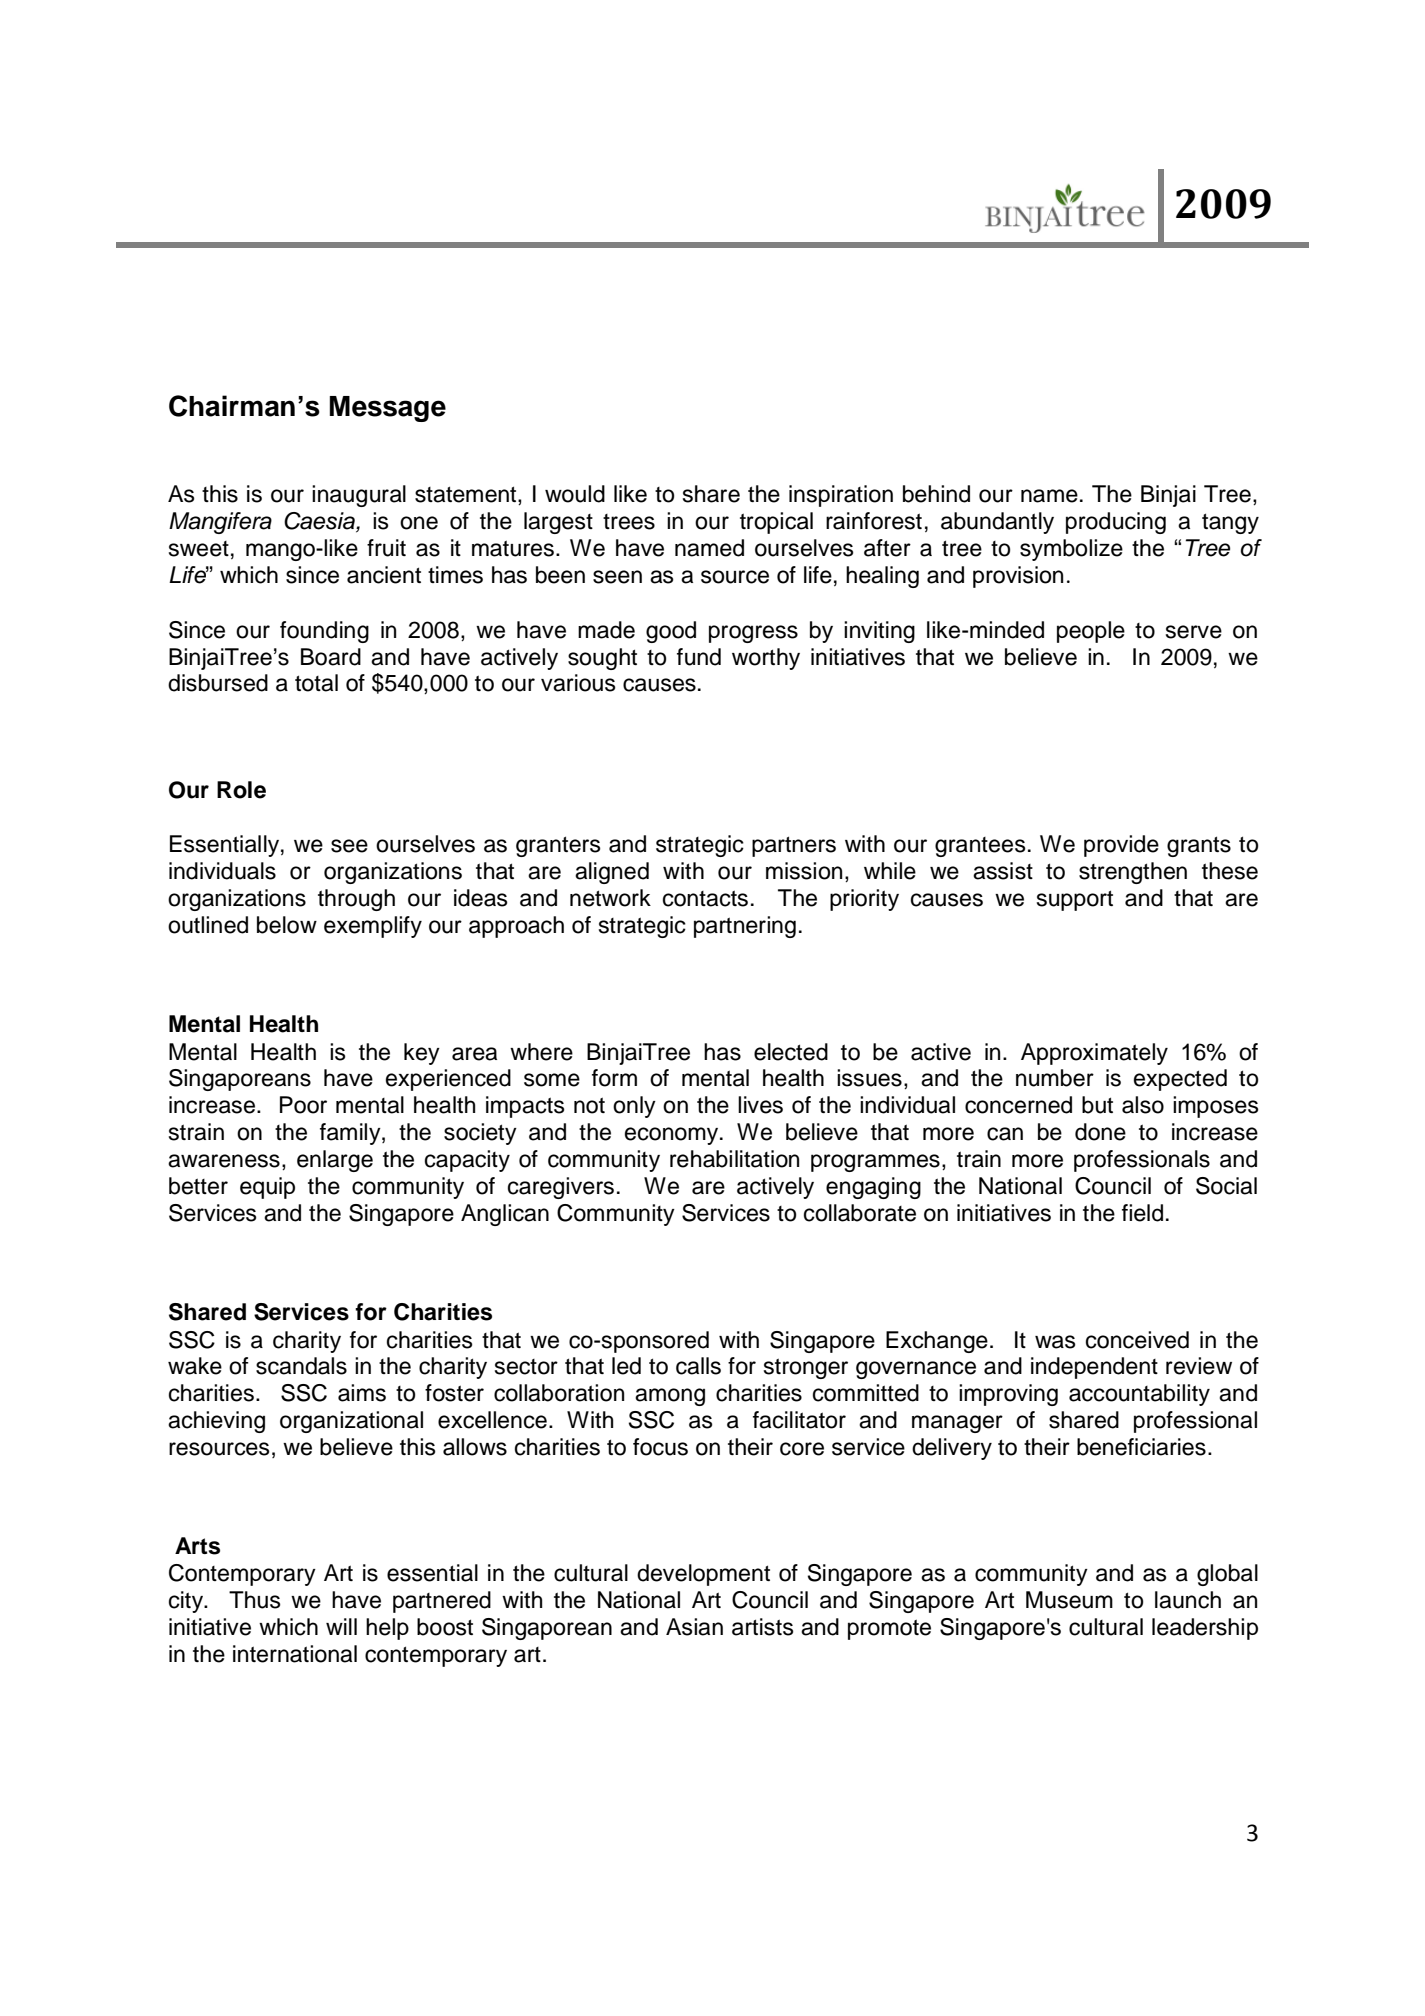 The height and width of the screenshot is (2016, 1425). What do you see at coordinates (776, 523) in the screenshot?
I see `tropical` at bounding box center [776, 523].
